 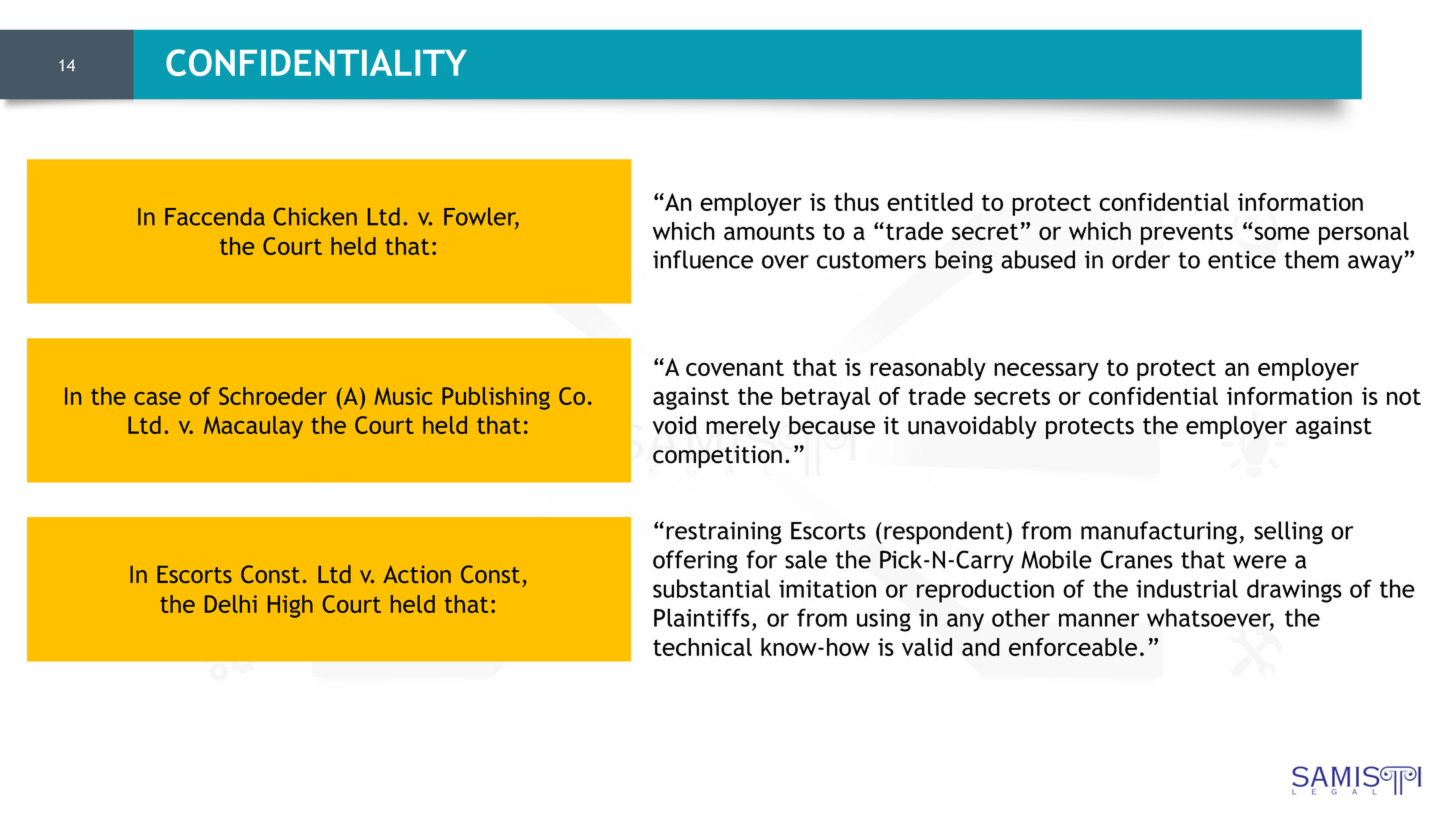 I want to click on amounts, so click(x=769, y=231).
